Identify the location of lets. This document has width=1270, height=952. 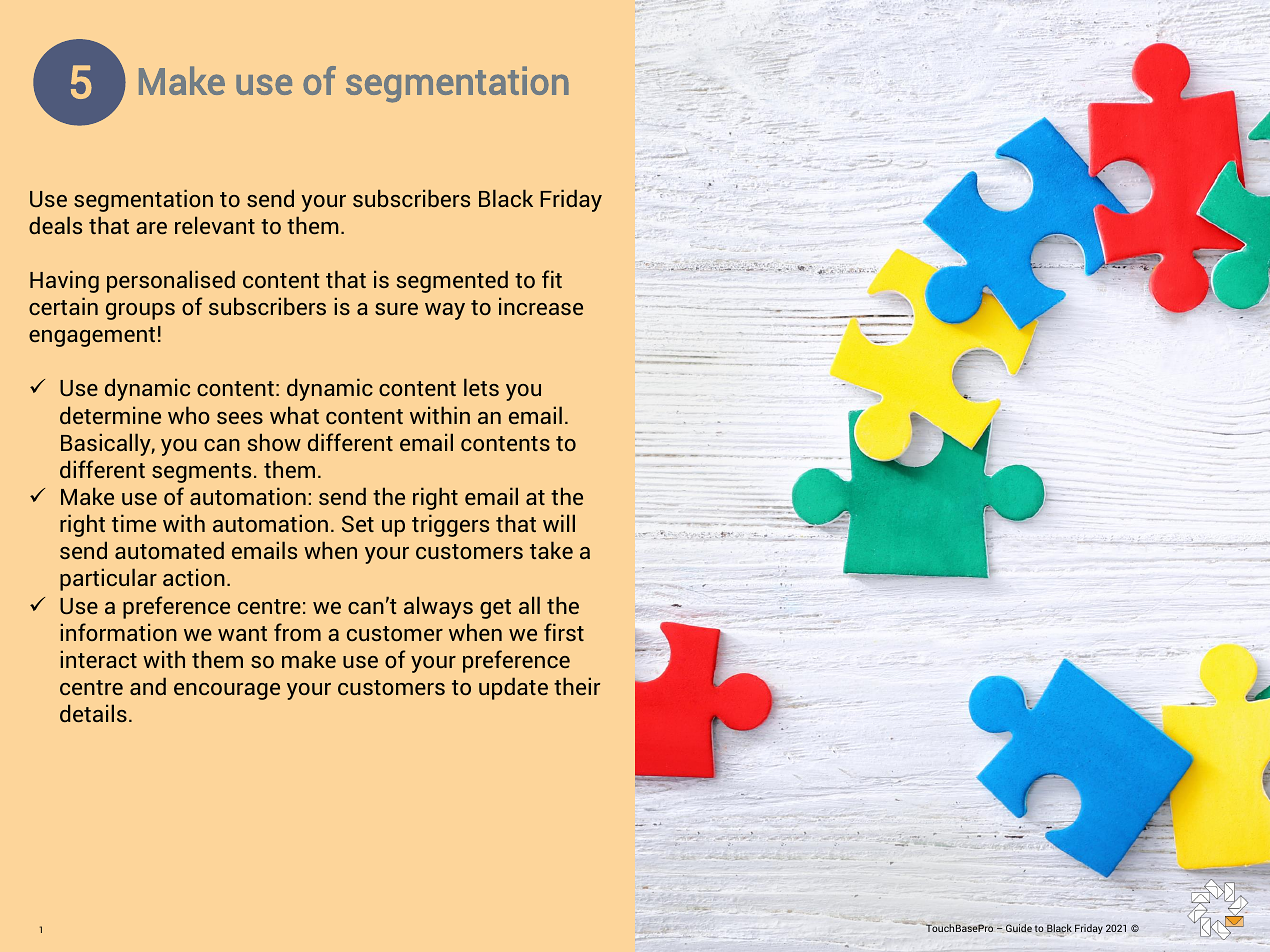
(481, 387).
